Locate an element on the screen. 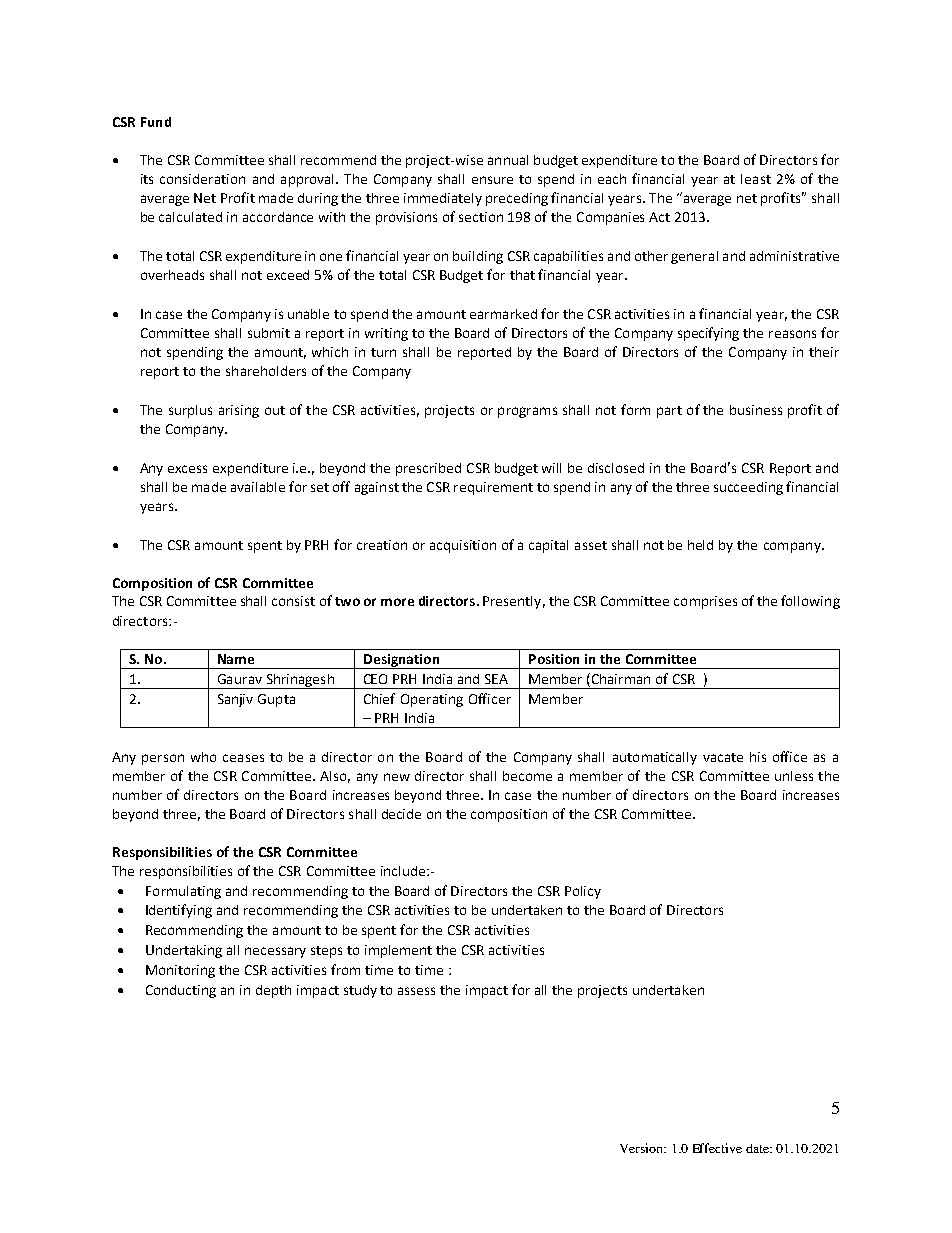  depth is located at coordinates (273, 991).
